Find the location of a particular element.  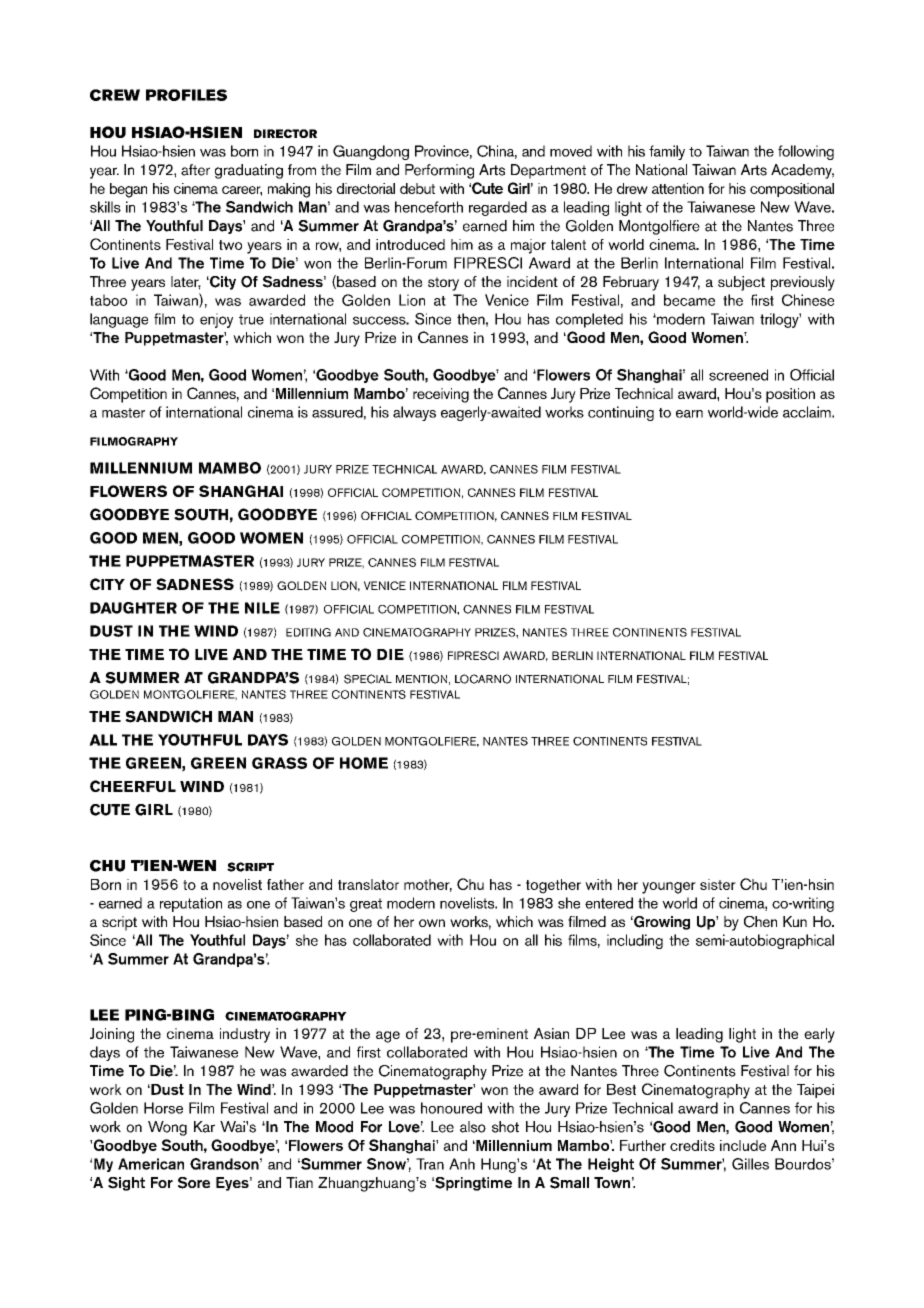

Performing is located at coordinates (439, 171).
